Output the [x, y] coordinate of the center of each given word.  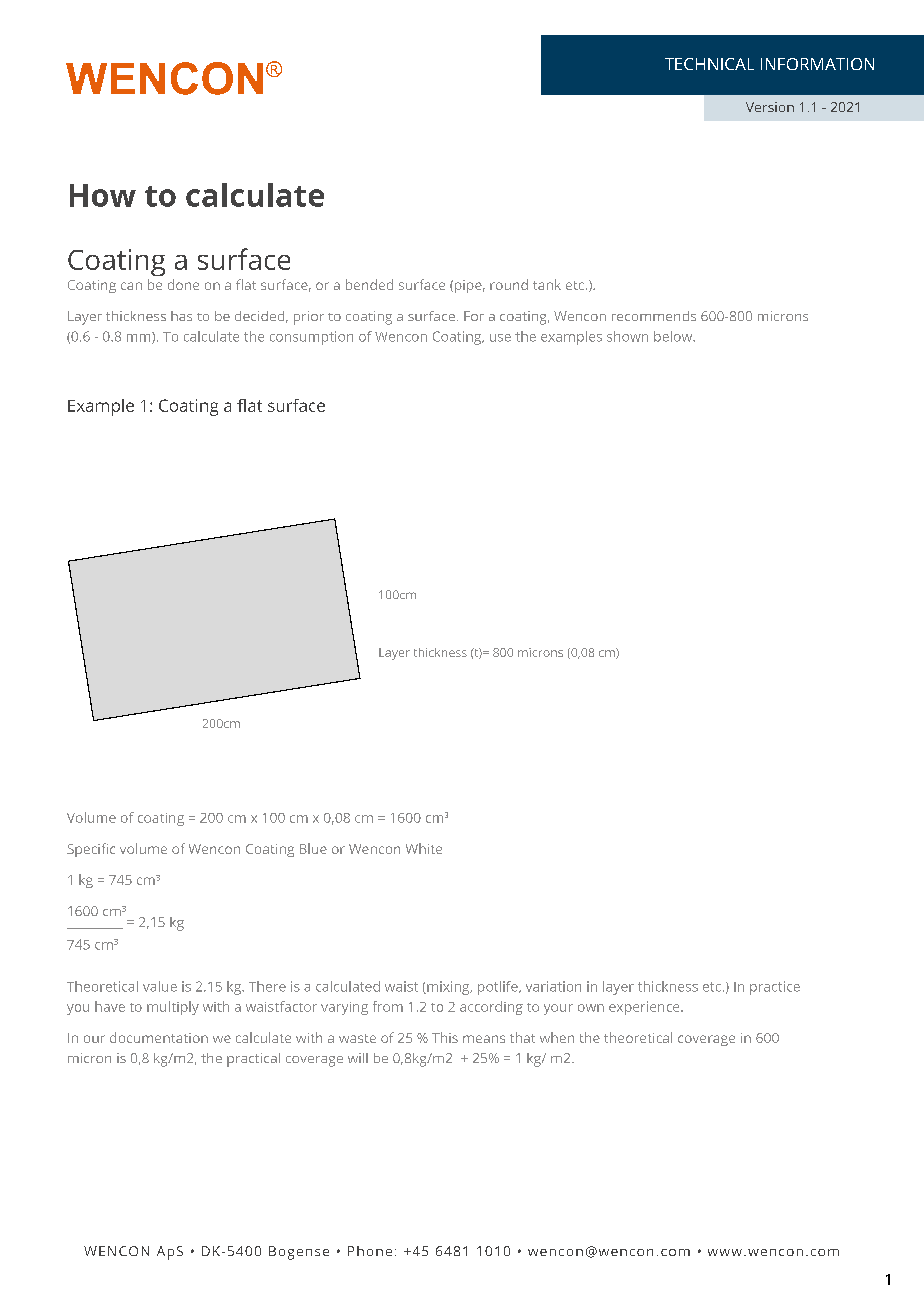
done [183, 284]
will [358, 1058]
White [424, 848]
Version [770, 107]
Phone [370, 1251]
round [509, 284]
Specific [91, 850]
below [674, 336]
